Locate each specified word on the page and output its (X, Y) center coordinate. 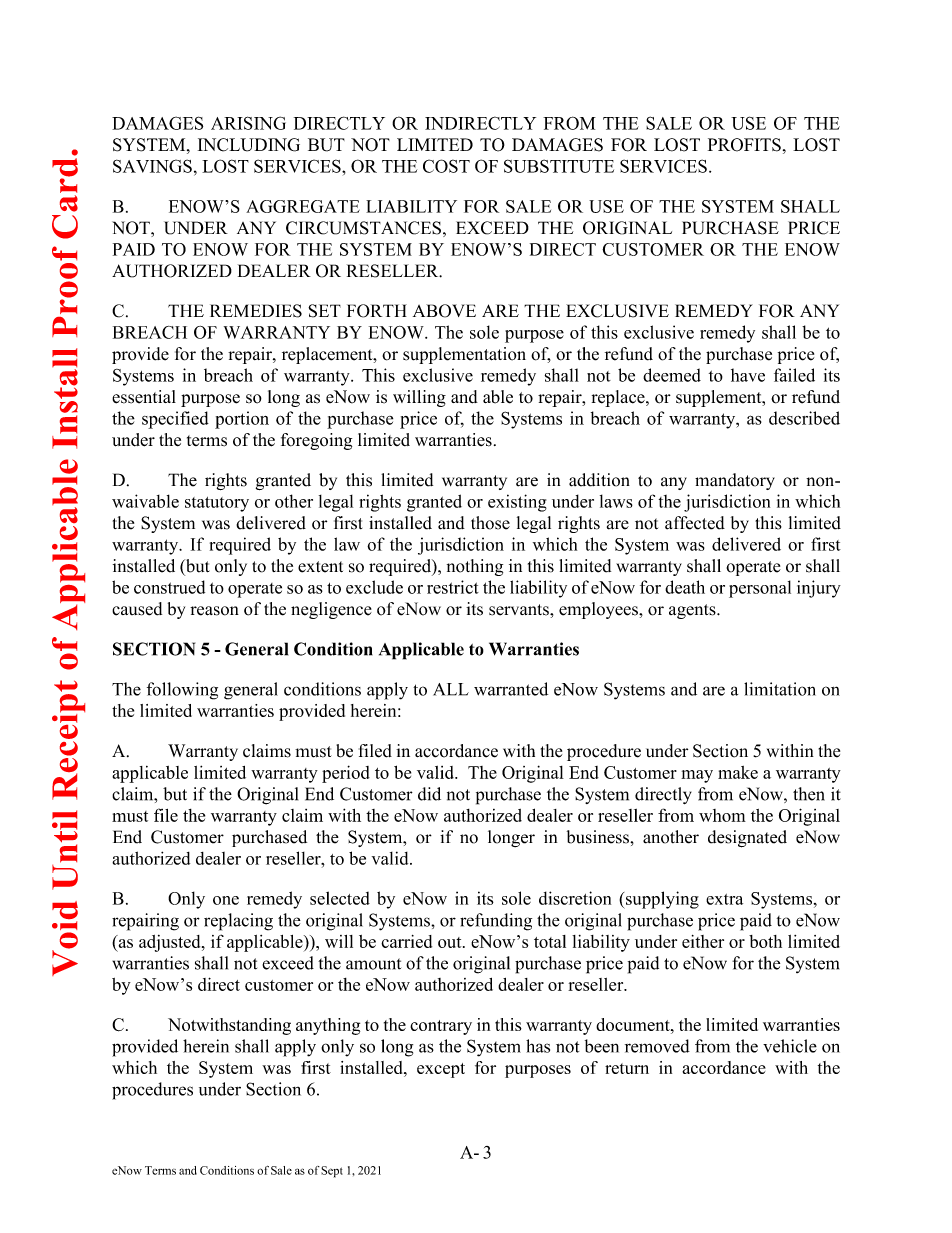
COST (446, 166)
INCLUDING (249, 145)
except (441, 1070)
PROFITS (744, 145)
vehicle (790, 1046)
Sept (332, 1172)
